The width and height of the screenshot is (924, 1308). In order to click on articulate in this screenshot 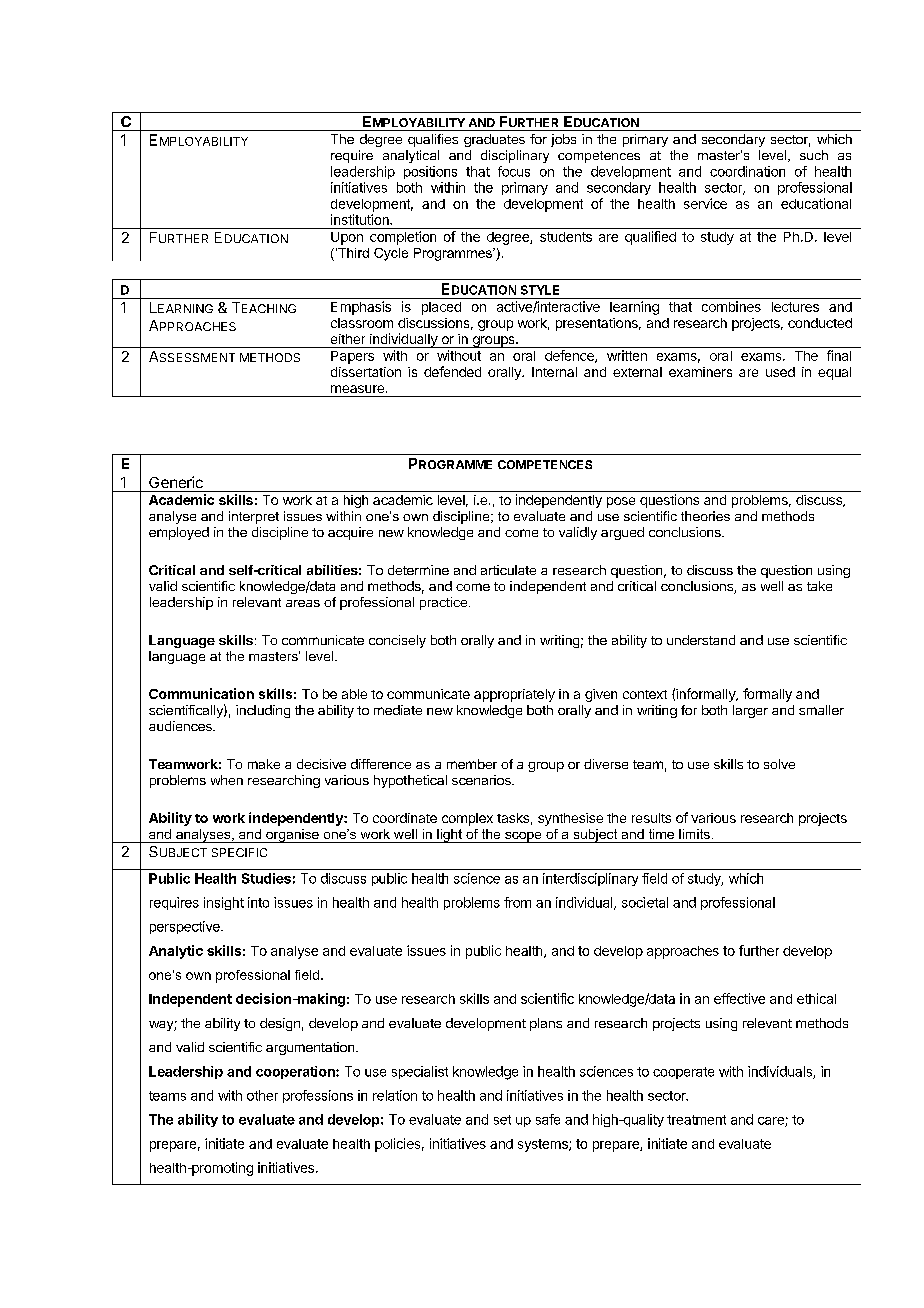, I will do `click(508, 570)`.
